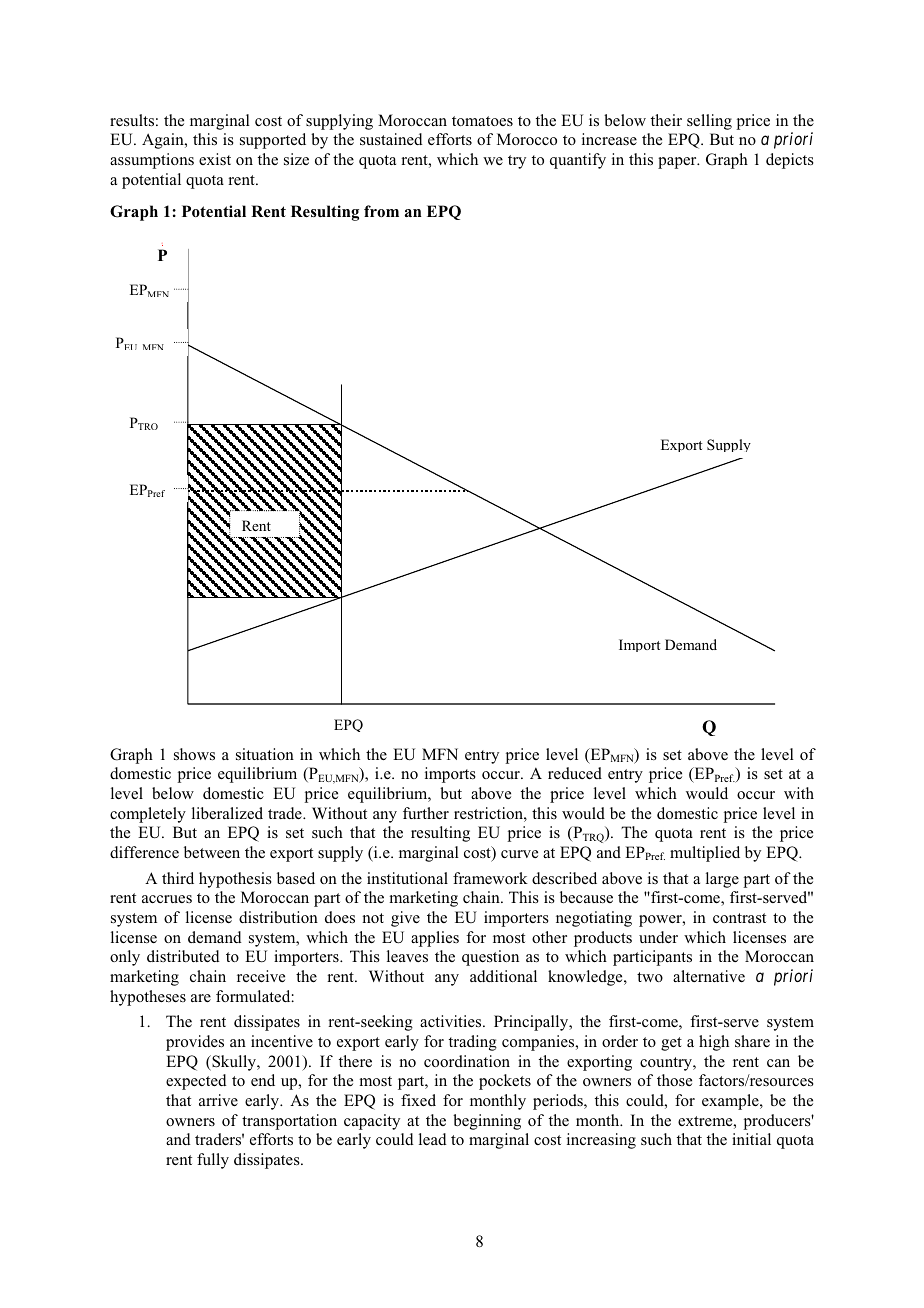  I want to click on multiplied, so click(705, 854).
